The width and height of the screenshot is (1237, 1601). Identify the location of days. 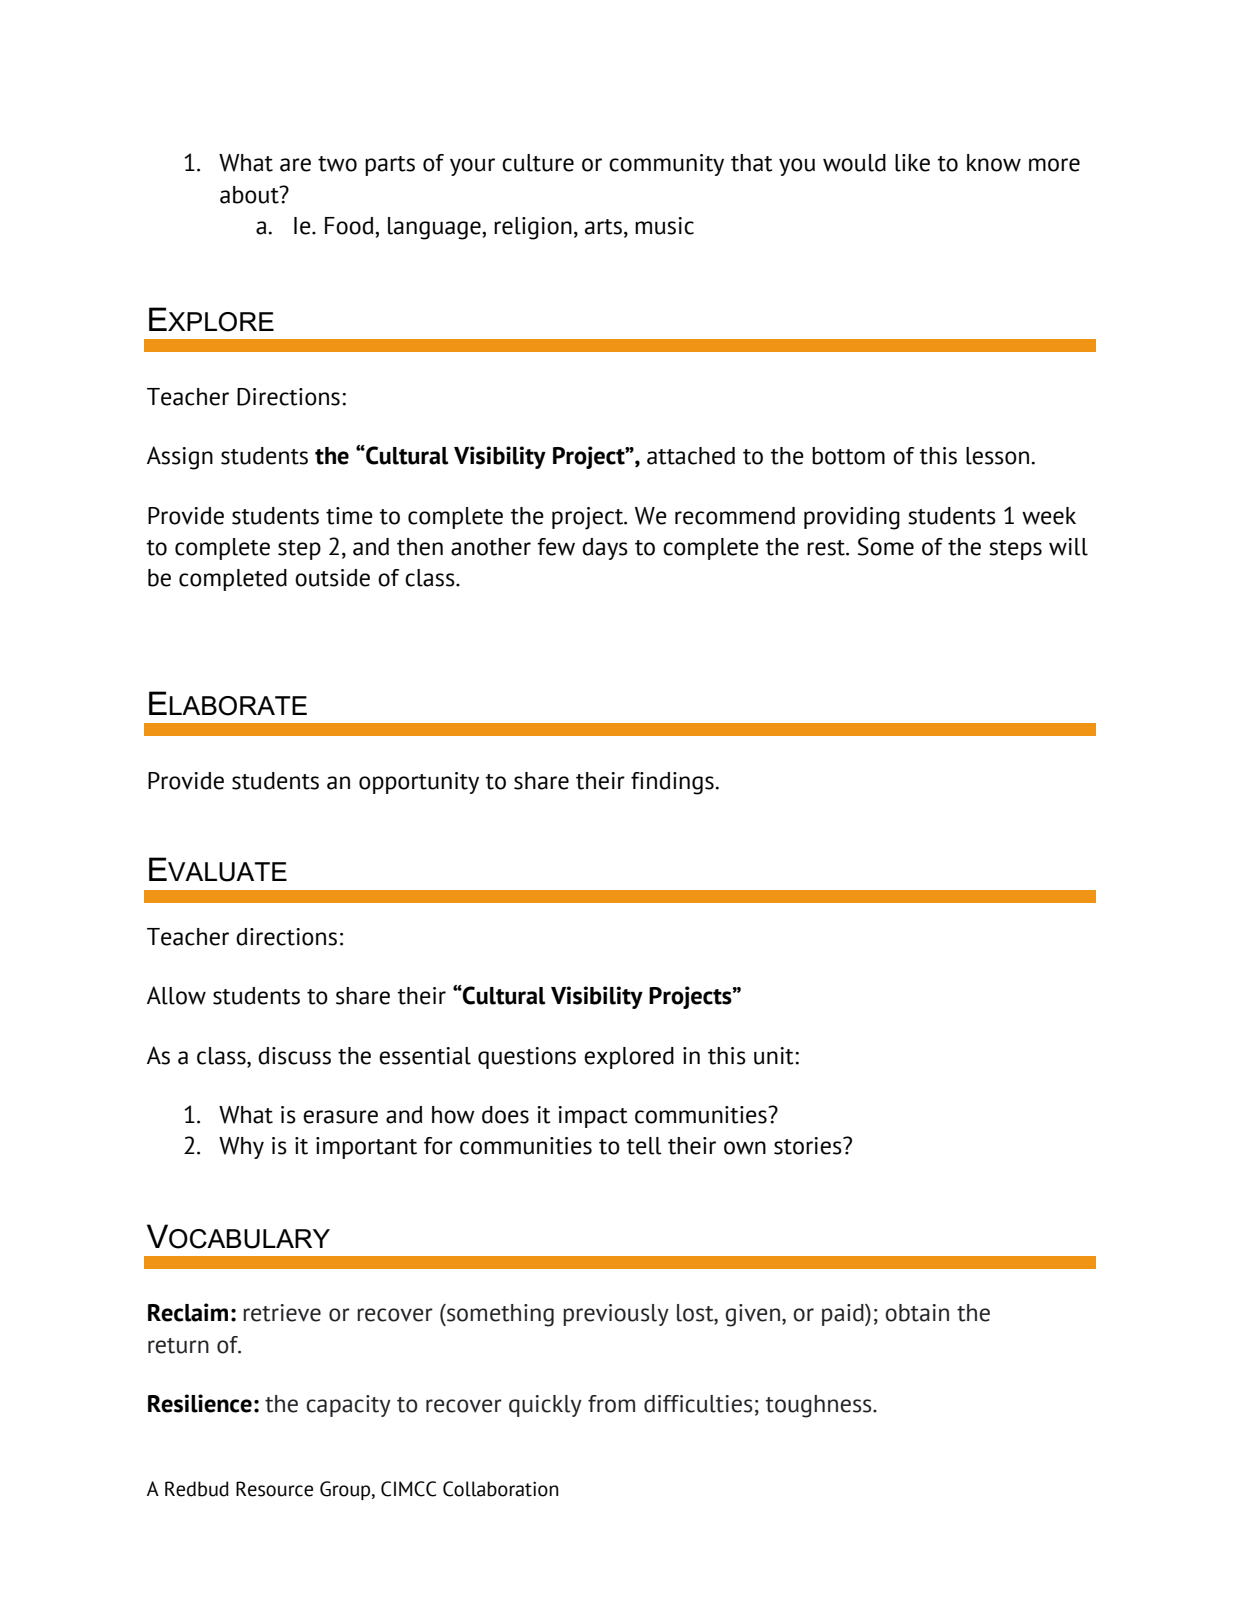
(605, 549).
